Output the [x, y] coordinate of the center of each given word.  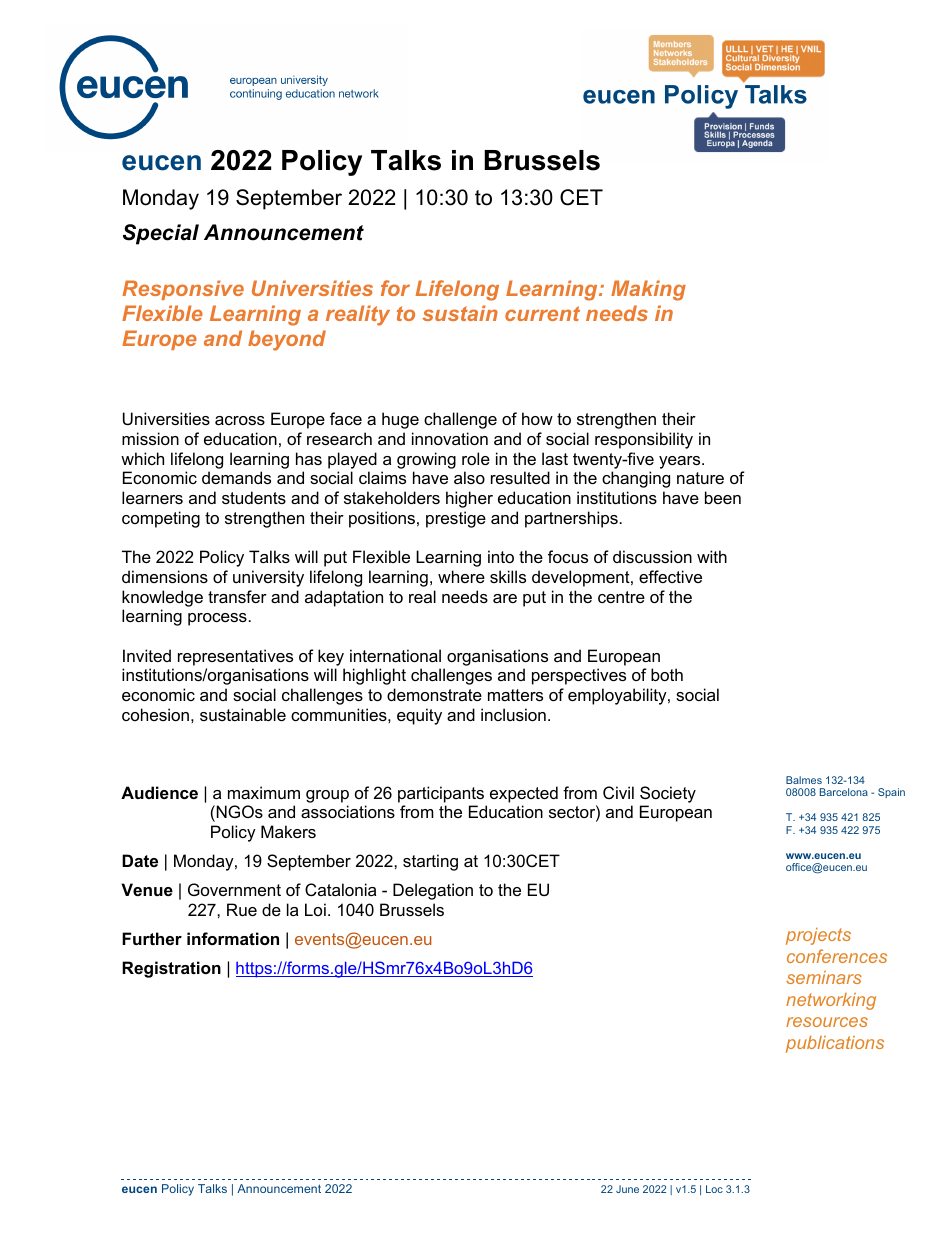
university [268, 578]
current [542, 313]
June [627, 1189]
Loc [714, 1189]
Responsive [183, 290]
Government [234, 889]
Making [648, 290]
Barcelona [844, 792]
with [712, 556]
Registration [171, 969]
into [501, 556]
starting [430, 862]
